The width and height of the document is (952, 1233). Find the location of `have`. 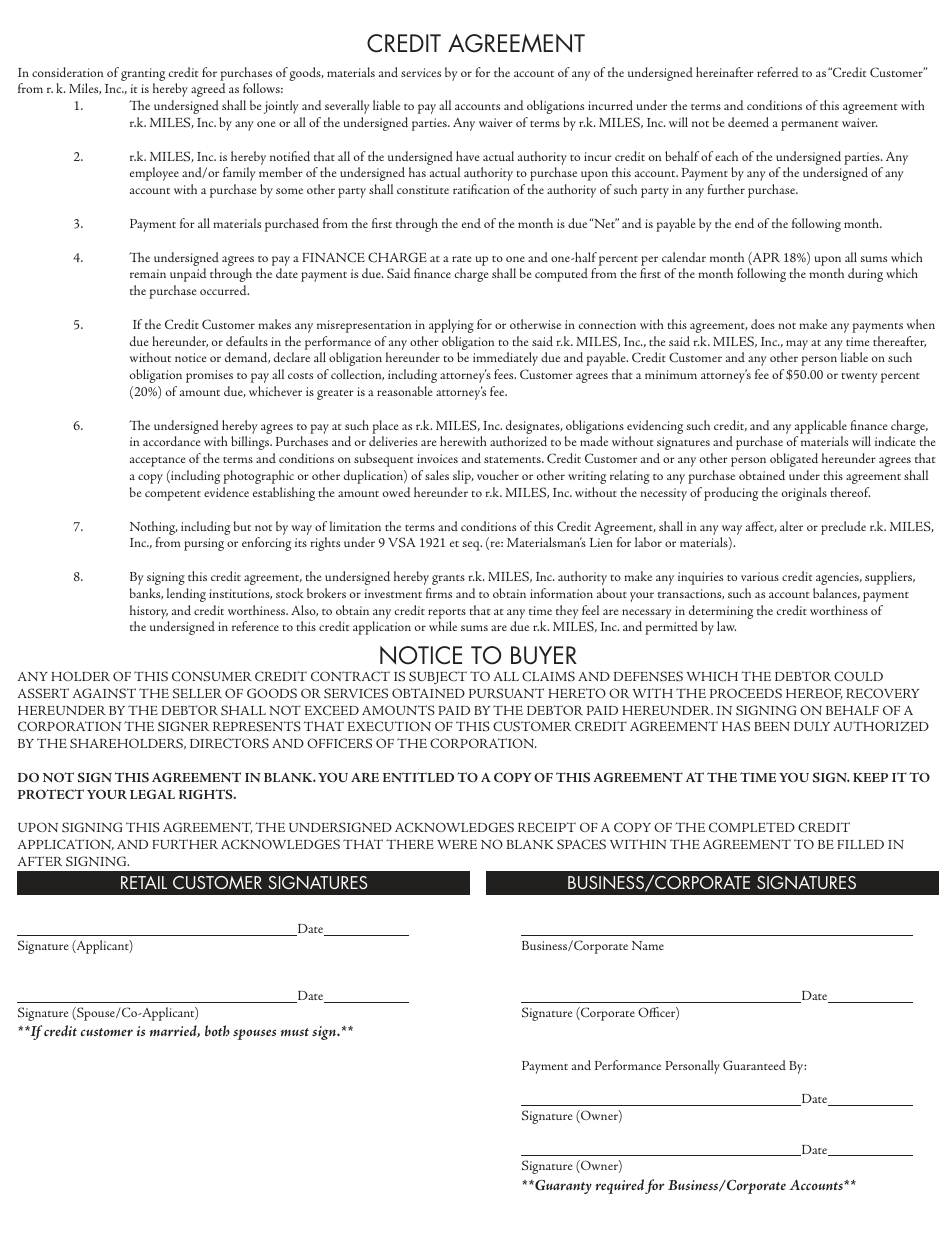

have is located at coordinates (467, 156).
